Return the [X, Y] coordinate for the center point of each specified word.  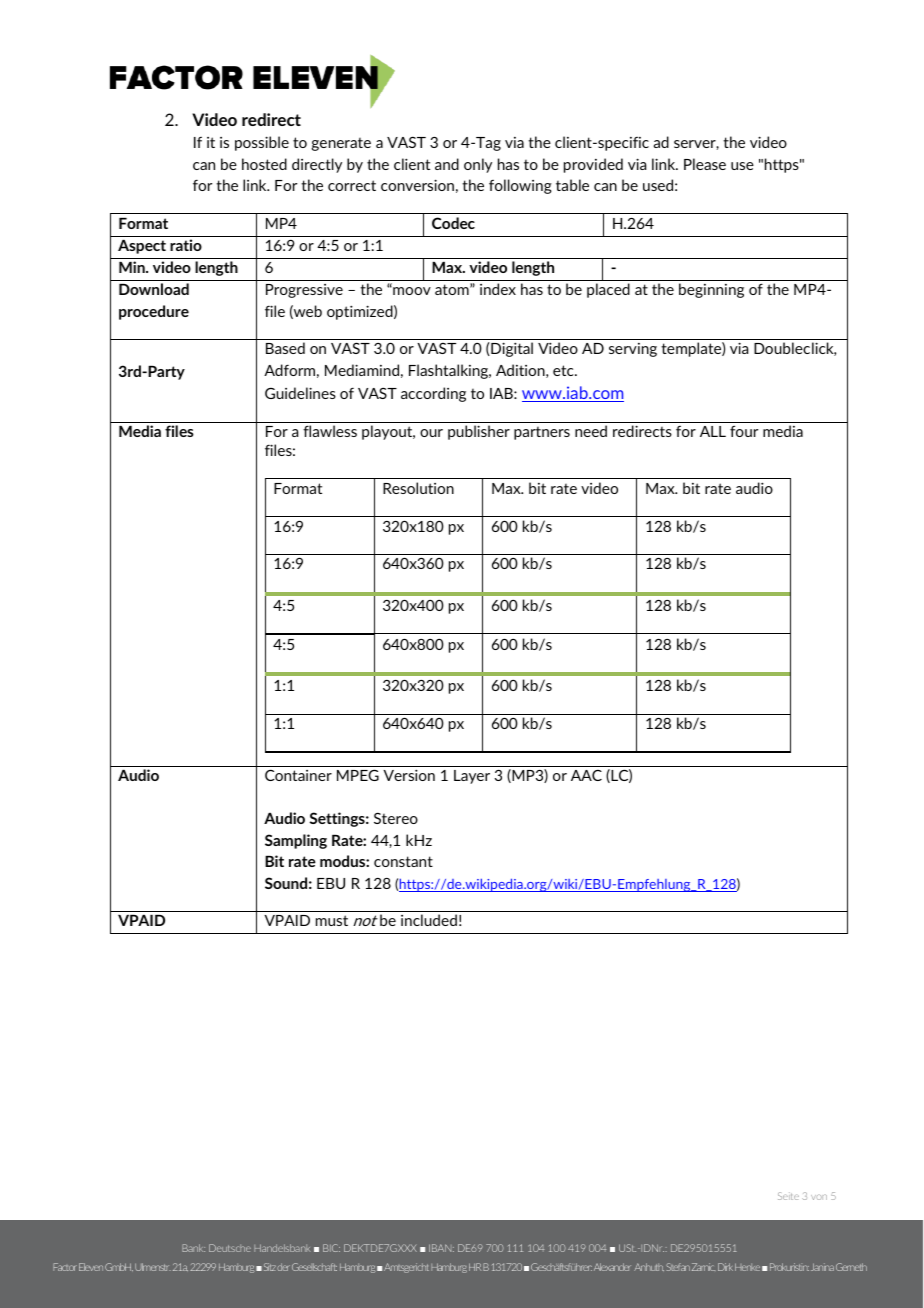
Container [298, 775]
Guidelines [300, 393]
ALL [713, 431]
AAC [586, 775]
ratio [186, 245]
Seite [788, 1196]
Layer [472, 777]
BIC [331, 1248]
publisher [479, 432]
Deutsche [230, 1248]
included [429, 920]
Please [705, 164]
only [478, 165]
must [332, 920]
